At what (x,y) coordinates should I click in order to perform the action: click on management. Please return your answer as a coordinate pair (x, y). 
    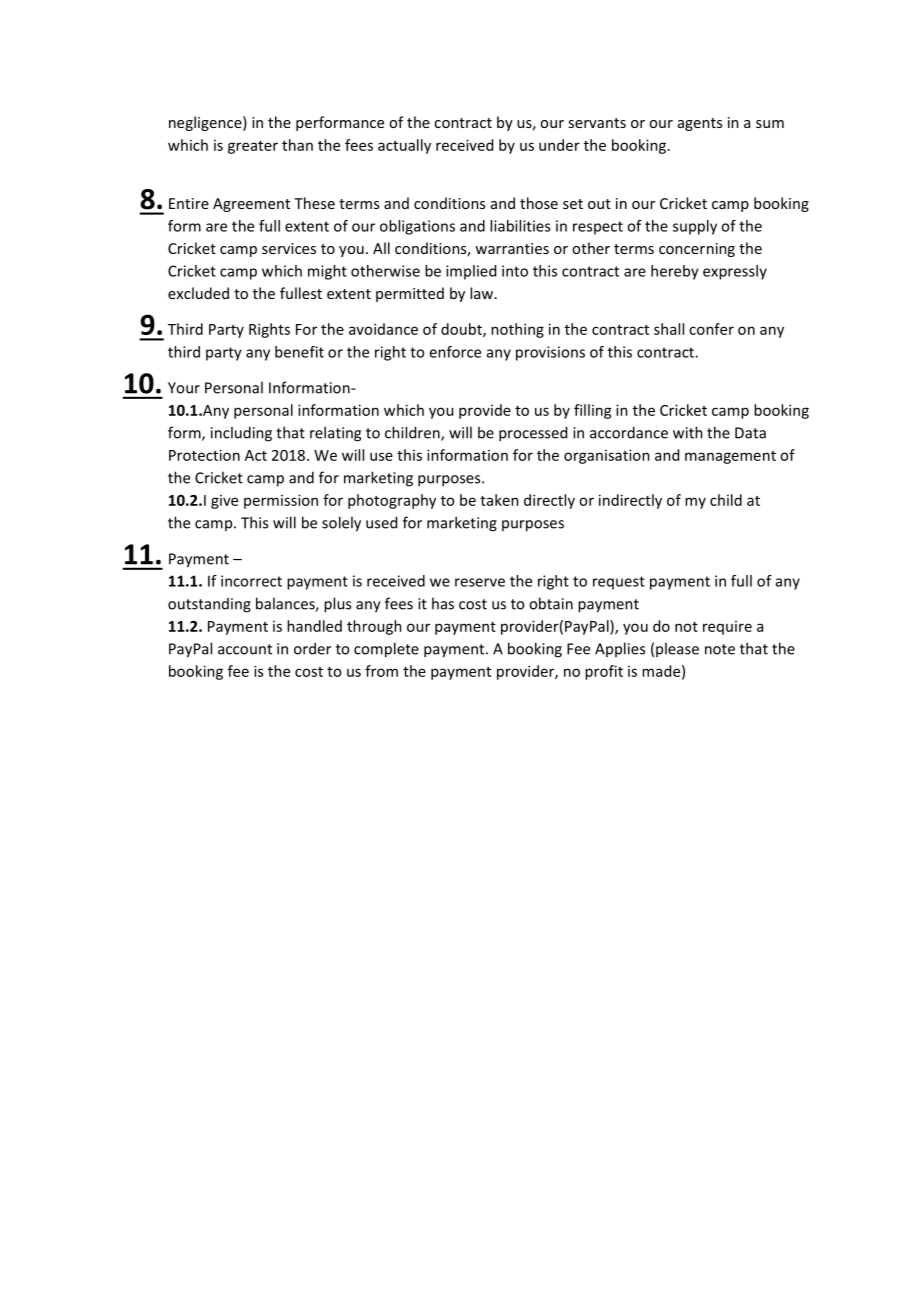
    Looking at the image, I should click on (730, 457).
